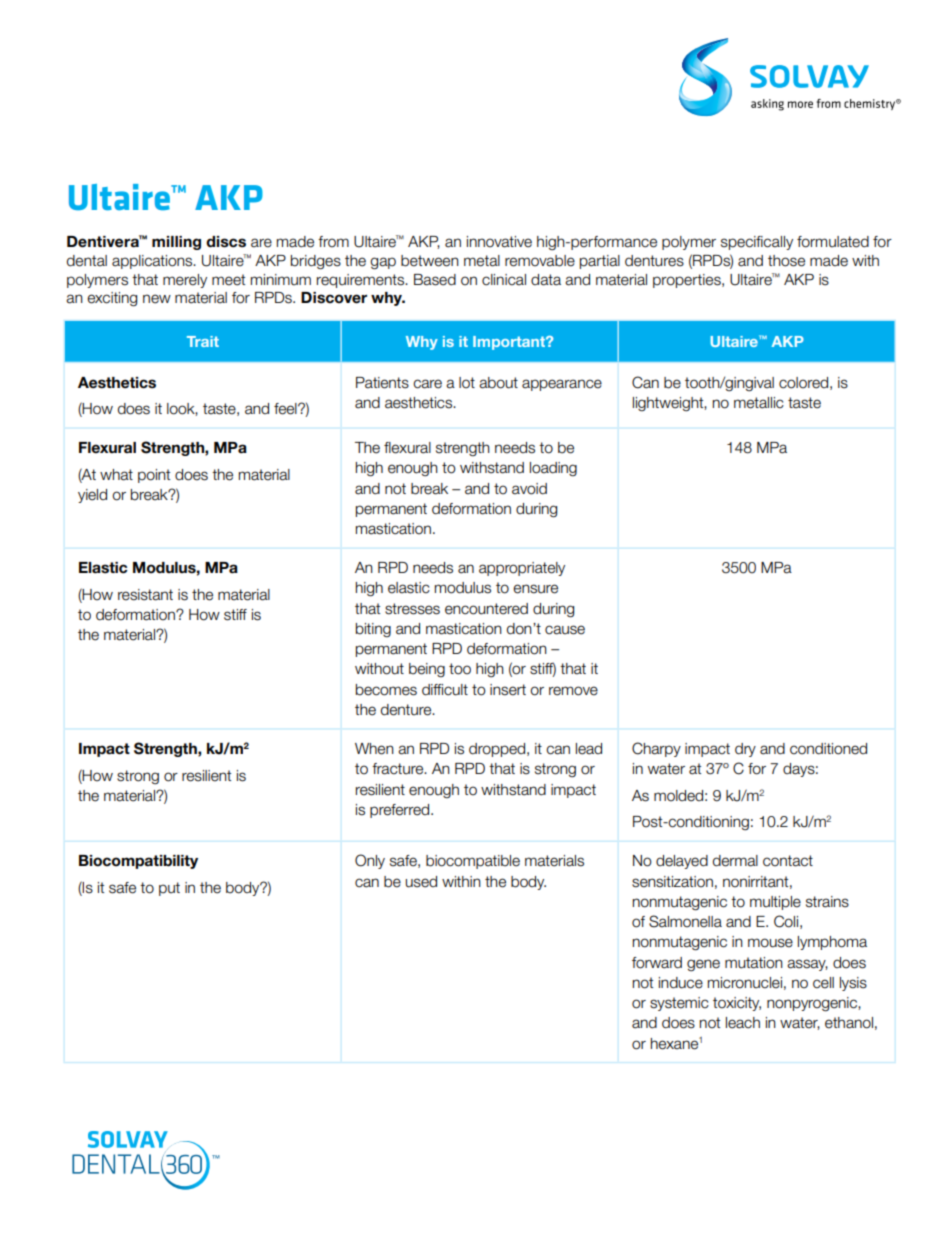 The width and height of the page is (952, 1233). Describe the element at coordinates (399, 769) in the page. I see `fracture` at that location.
